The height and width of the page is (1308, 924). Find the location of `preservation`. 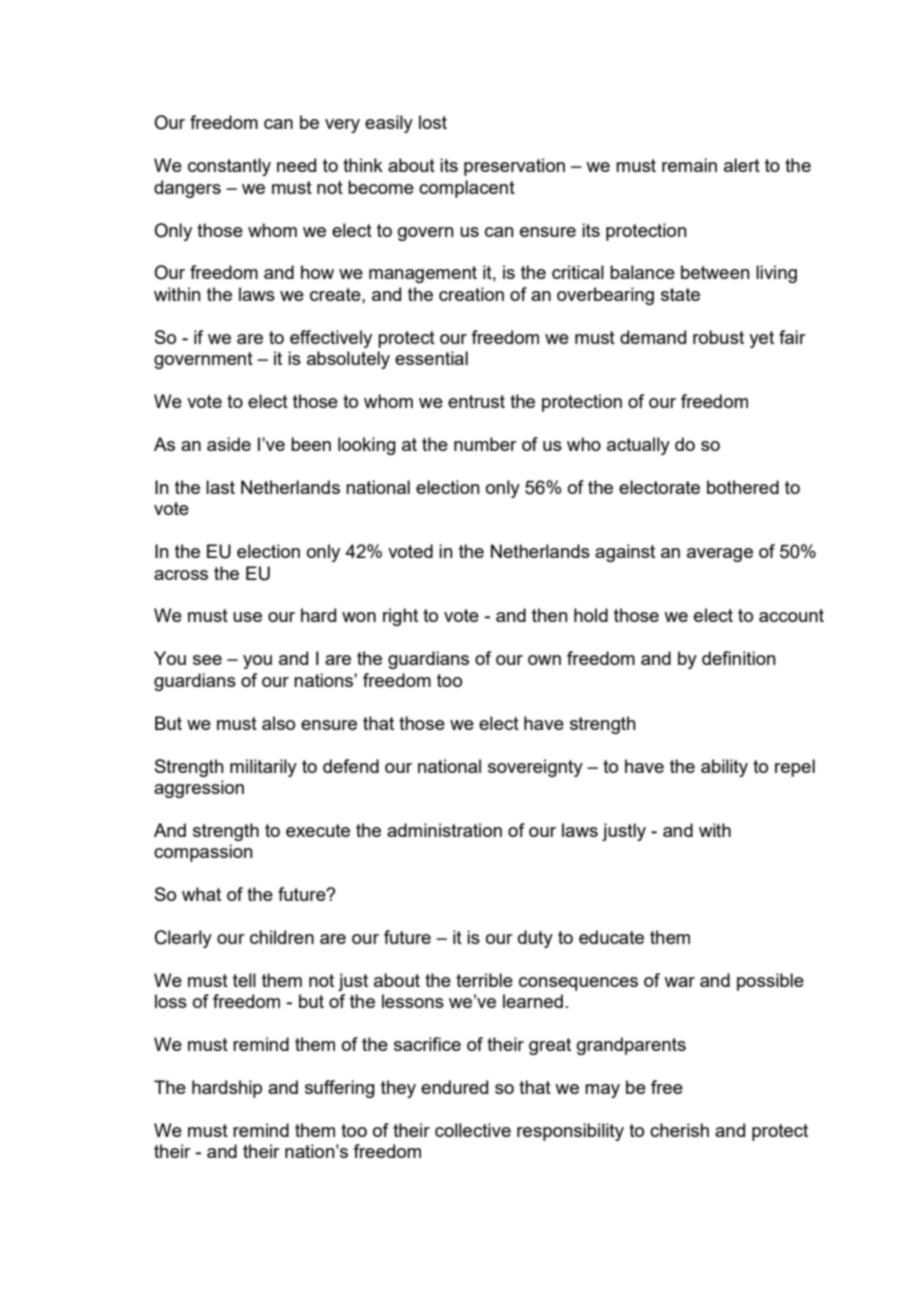

preservation is located at coordinates (514, 167).
